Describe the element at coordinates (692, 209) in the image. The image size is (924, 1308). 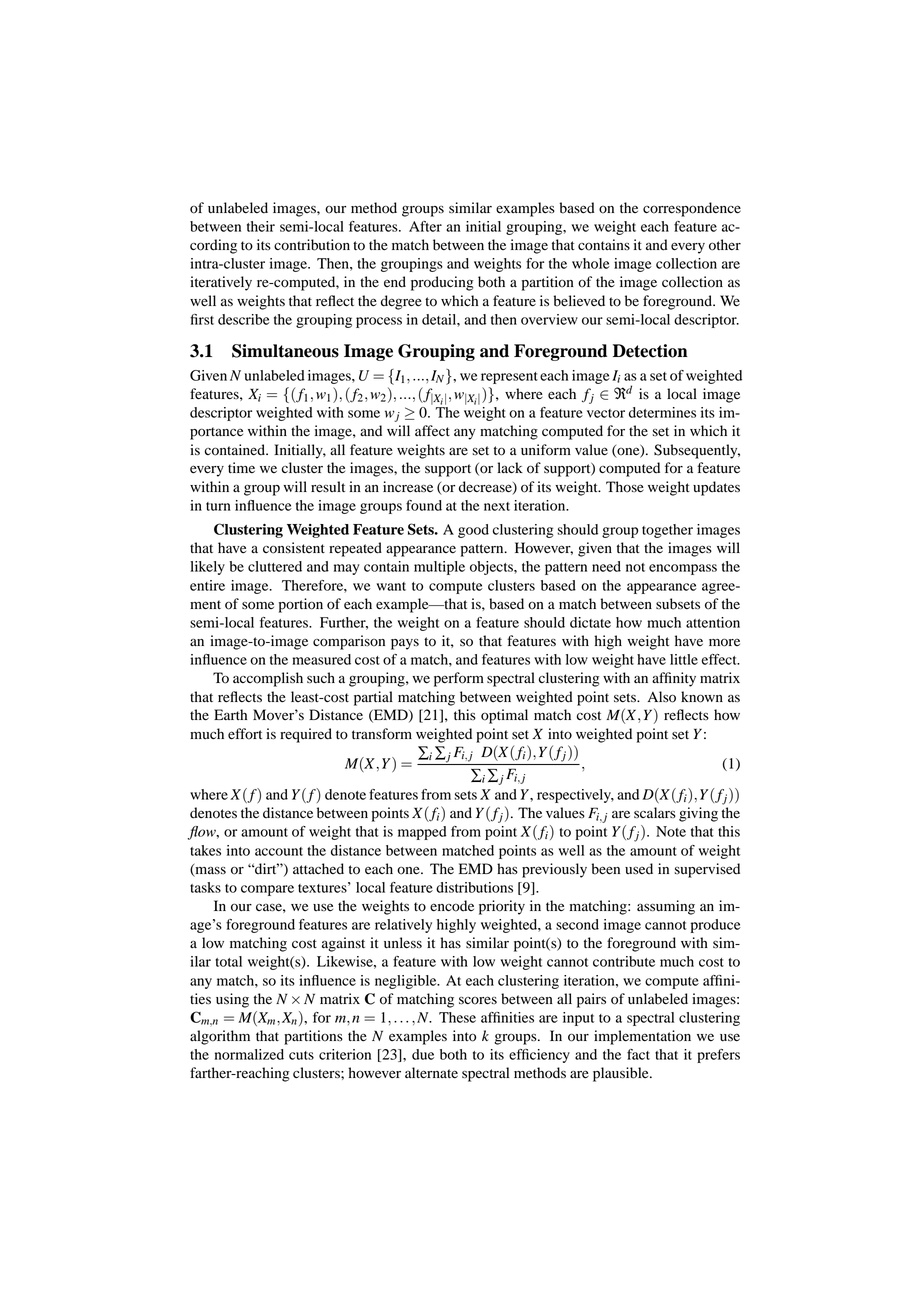
I see `correspondence` at that location.
